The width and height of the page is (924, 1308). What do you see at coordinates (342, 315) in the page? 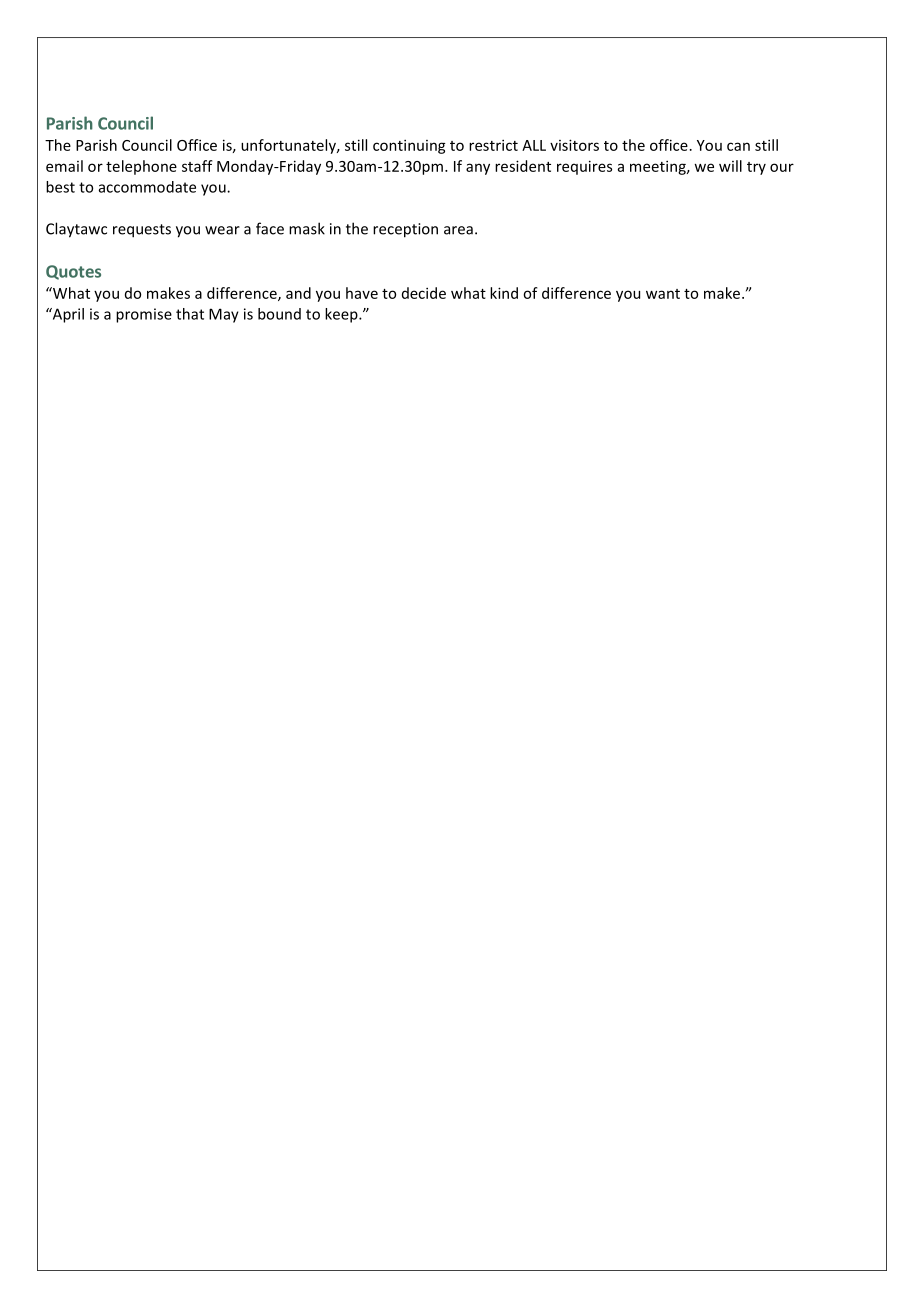
I see `keep` at bounding box center [342, 315].
